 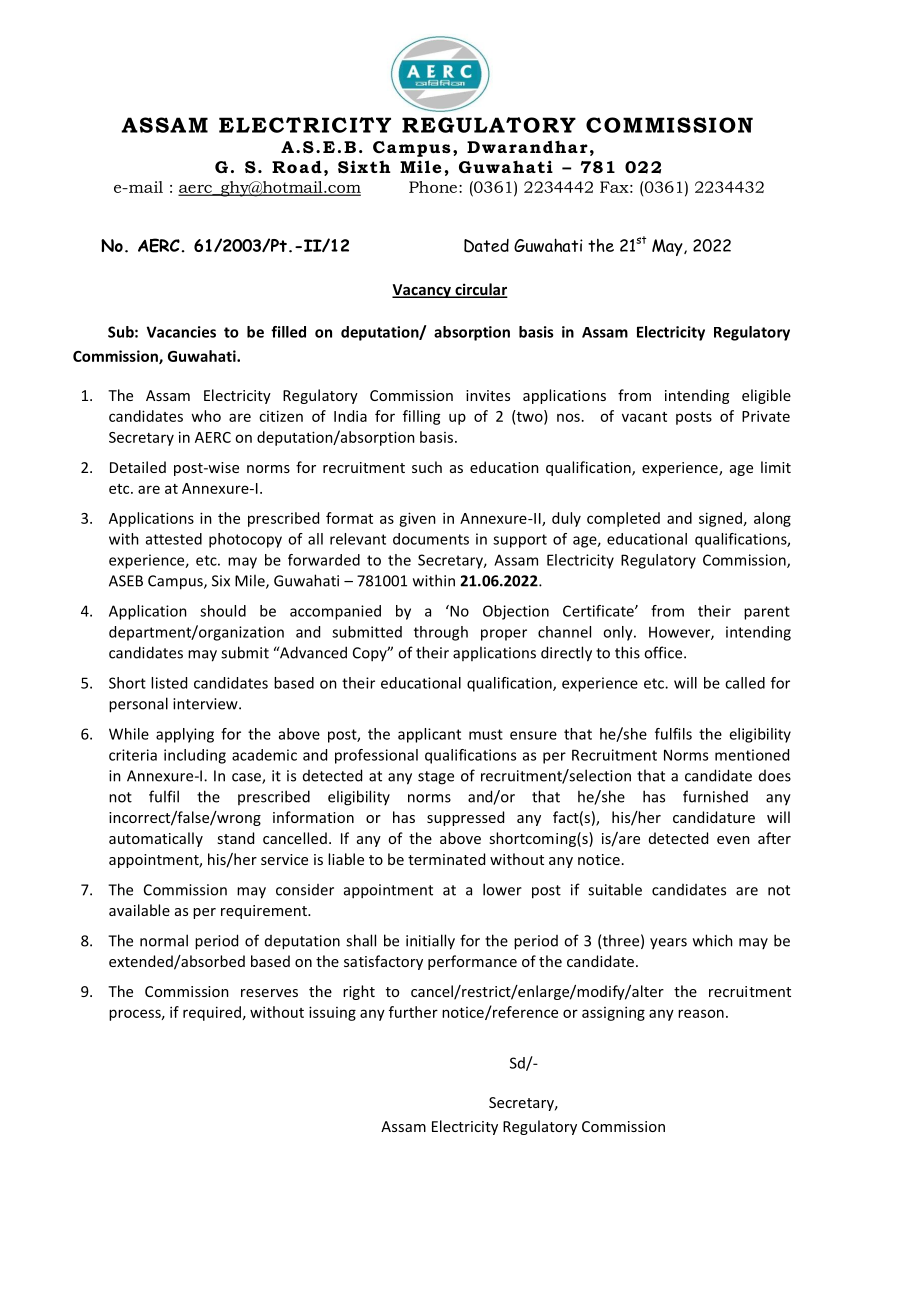 I want to click on vacant, so click(x=644, y=417).
